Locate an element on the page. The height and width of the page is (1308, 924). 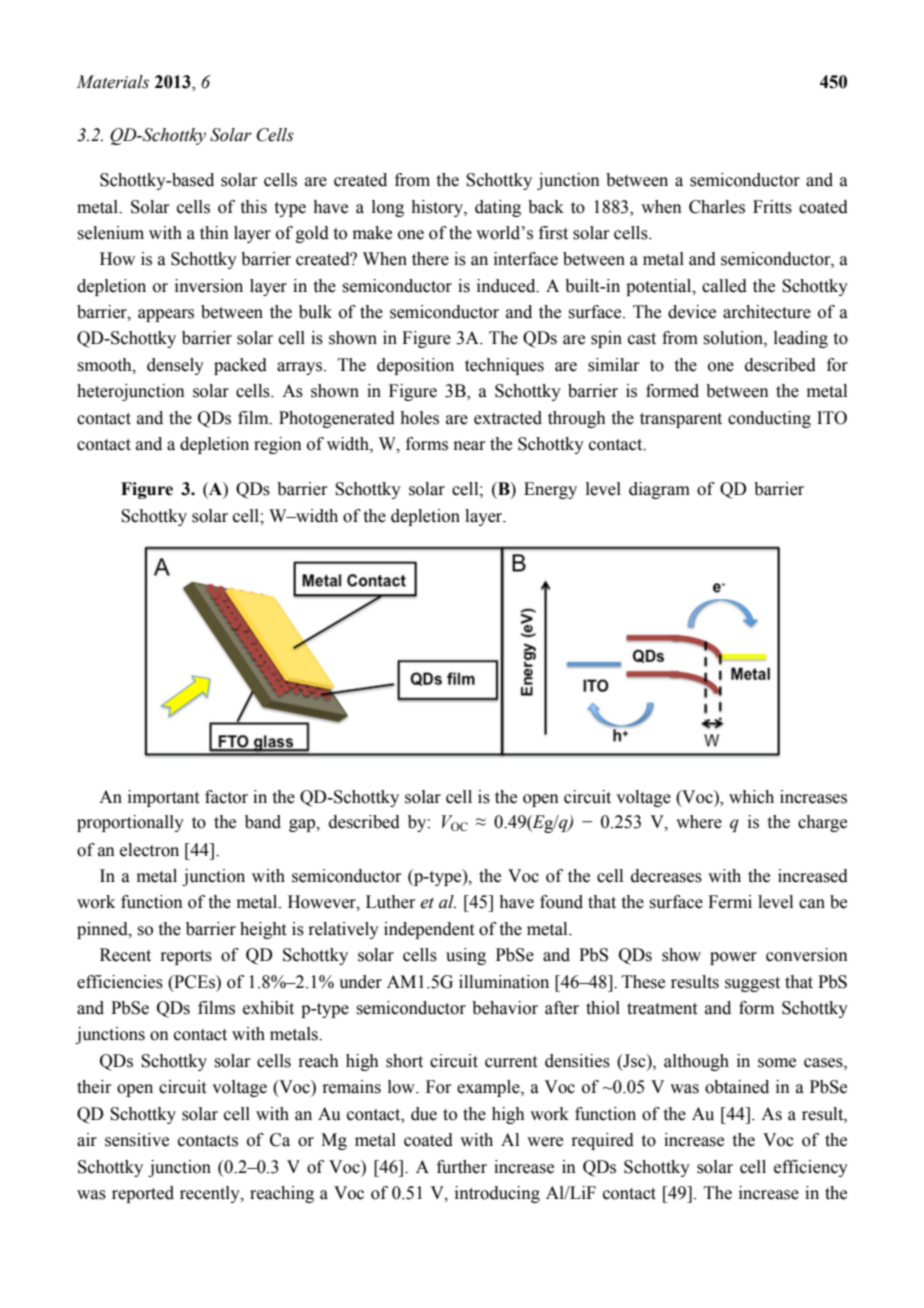
Energy is located at coordinates (550, 490).
